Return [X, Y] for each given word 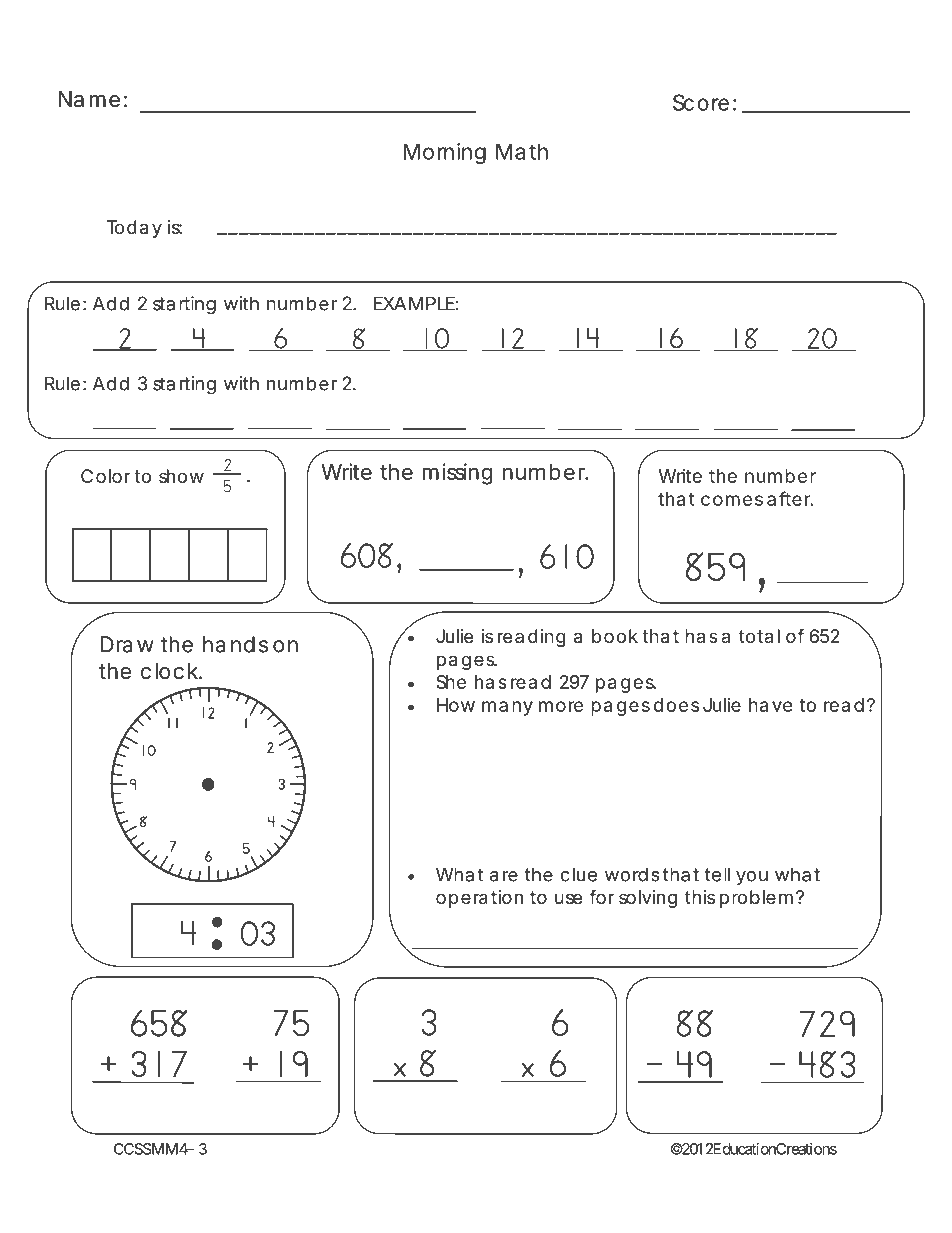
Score [701, 102]
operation [479, 899]
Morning [445, 153]
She [451, 682]
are [504, 876]
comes [732, 500]
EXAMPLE [414, 303]
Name [89, 99]
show [181, 476]
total [759, 636]
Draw [127, 644]
